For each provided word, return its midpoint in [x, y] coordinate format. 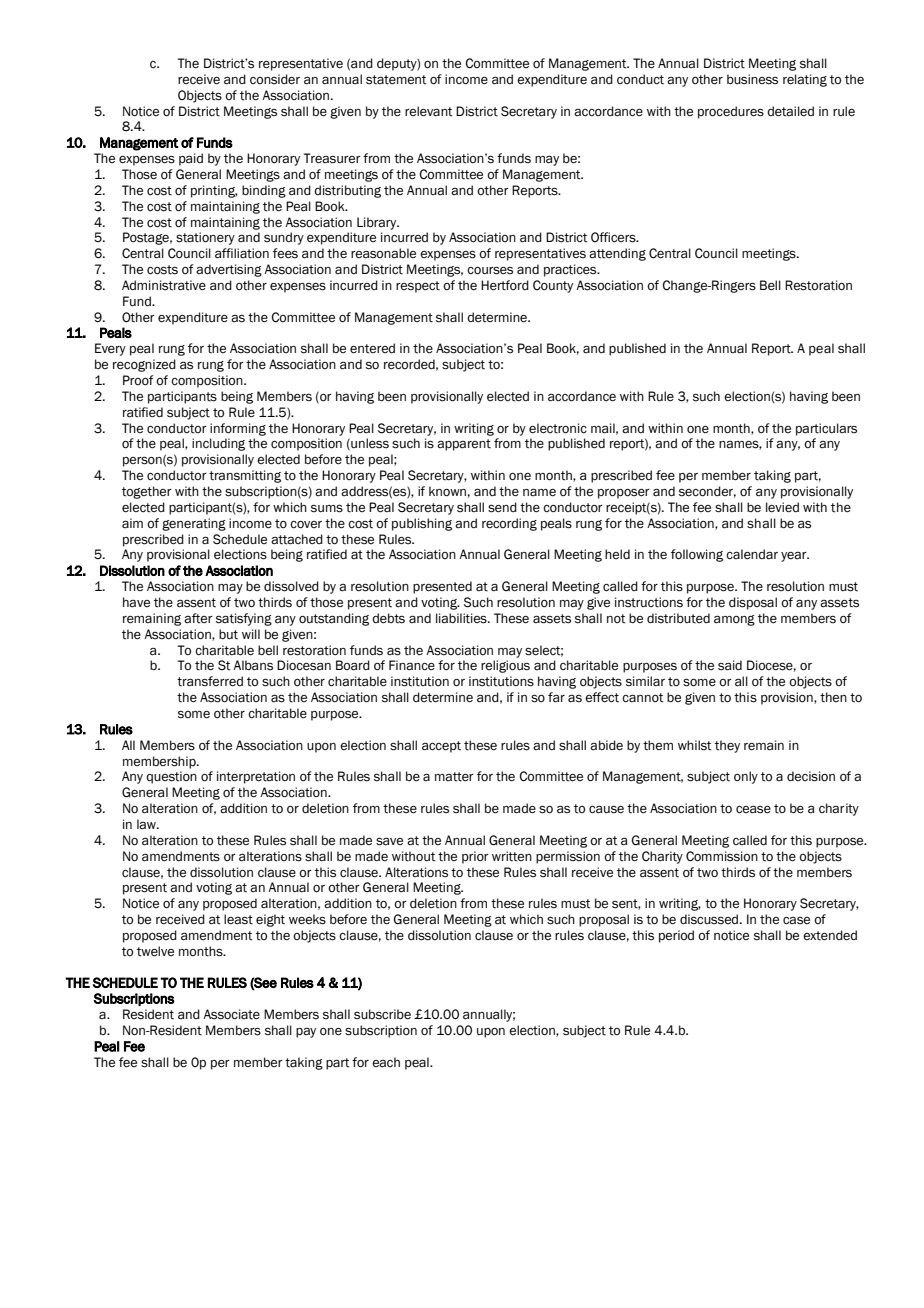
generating [194, 524]
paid [191, 159]
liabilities [462, 618]
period [676, 936]
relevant [428, 111]
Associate [231, 1014]
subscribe [382, 1014]
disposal [753, 603]
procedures [731, 112]
